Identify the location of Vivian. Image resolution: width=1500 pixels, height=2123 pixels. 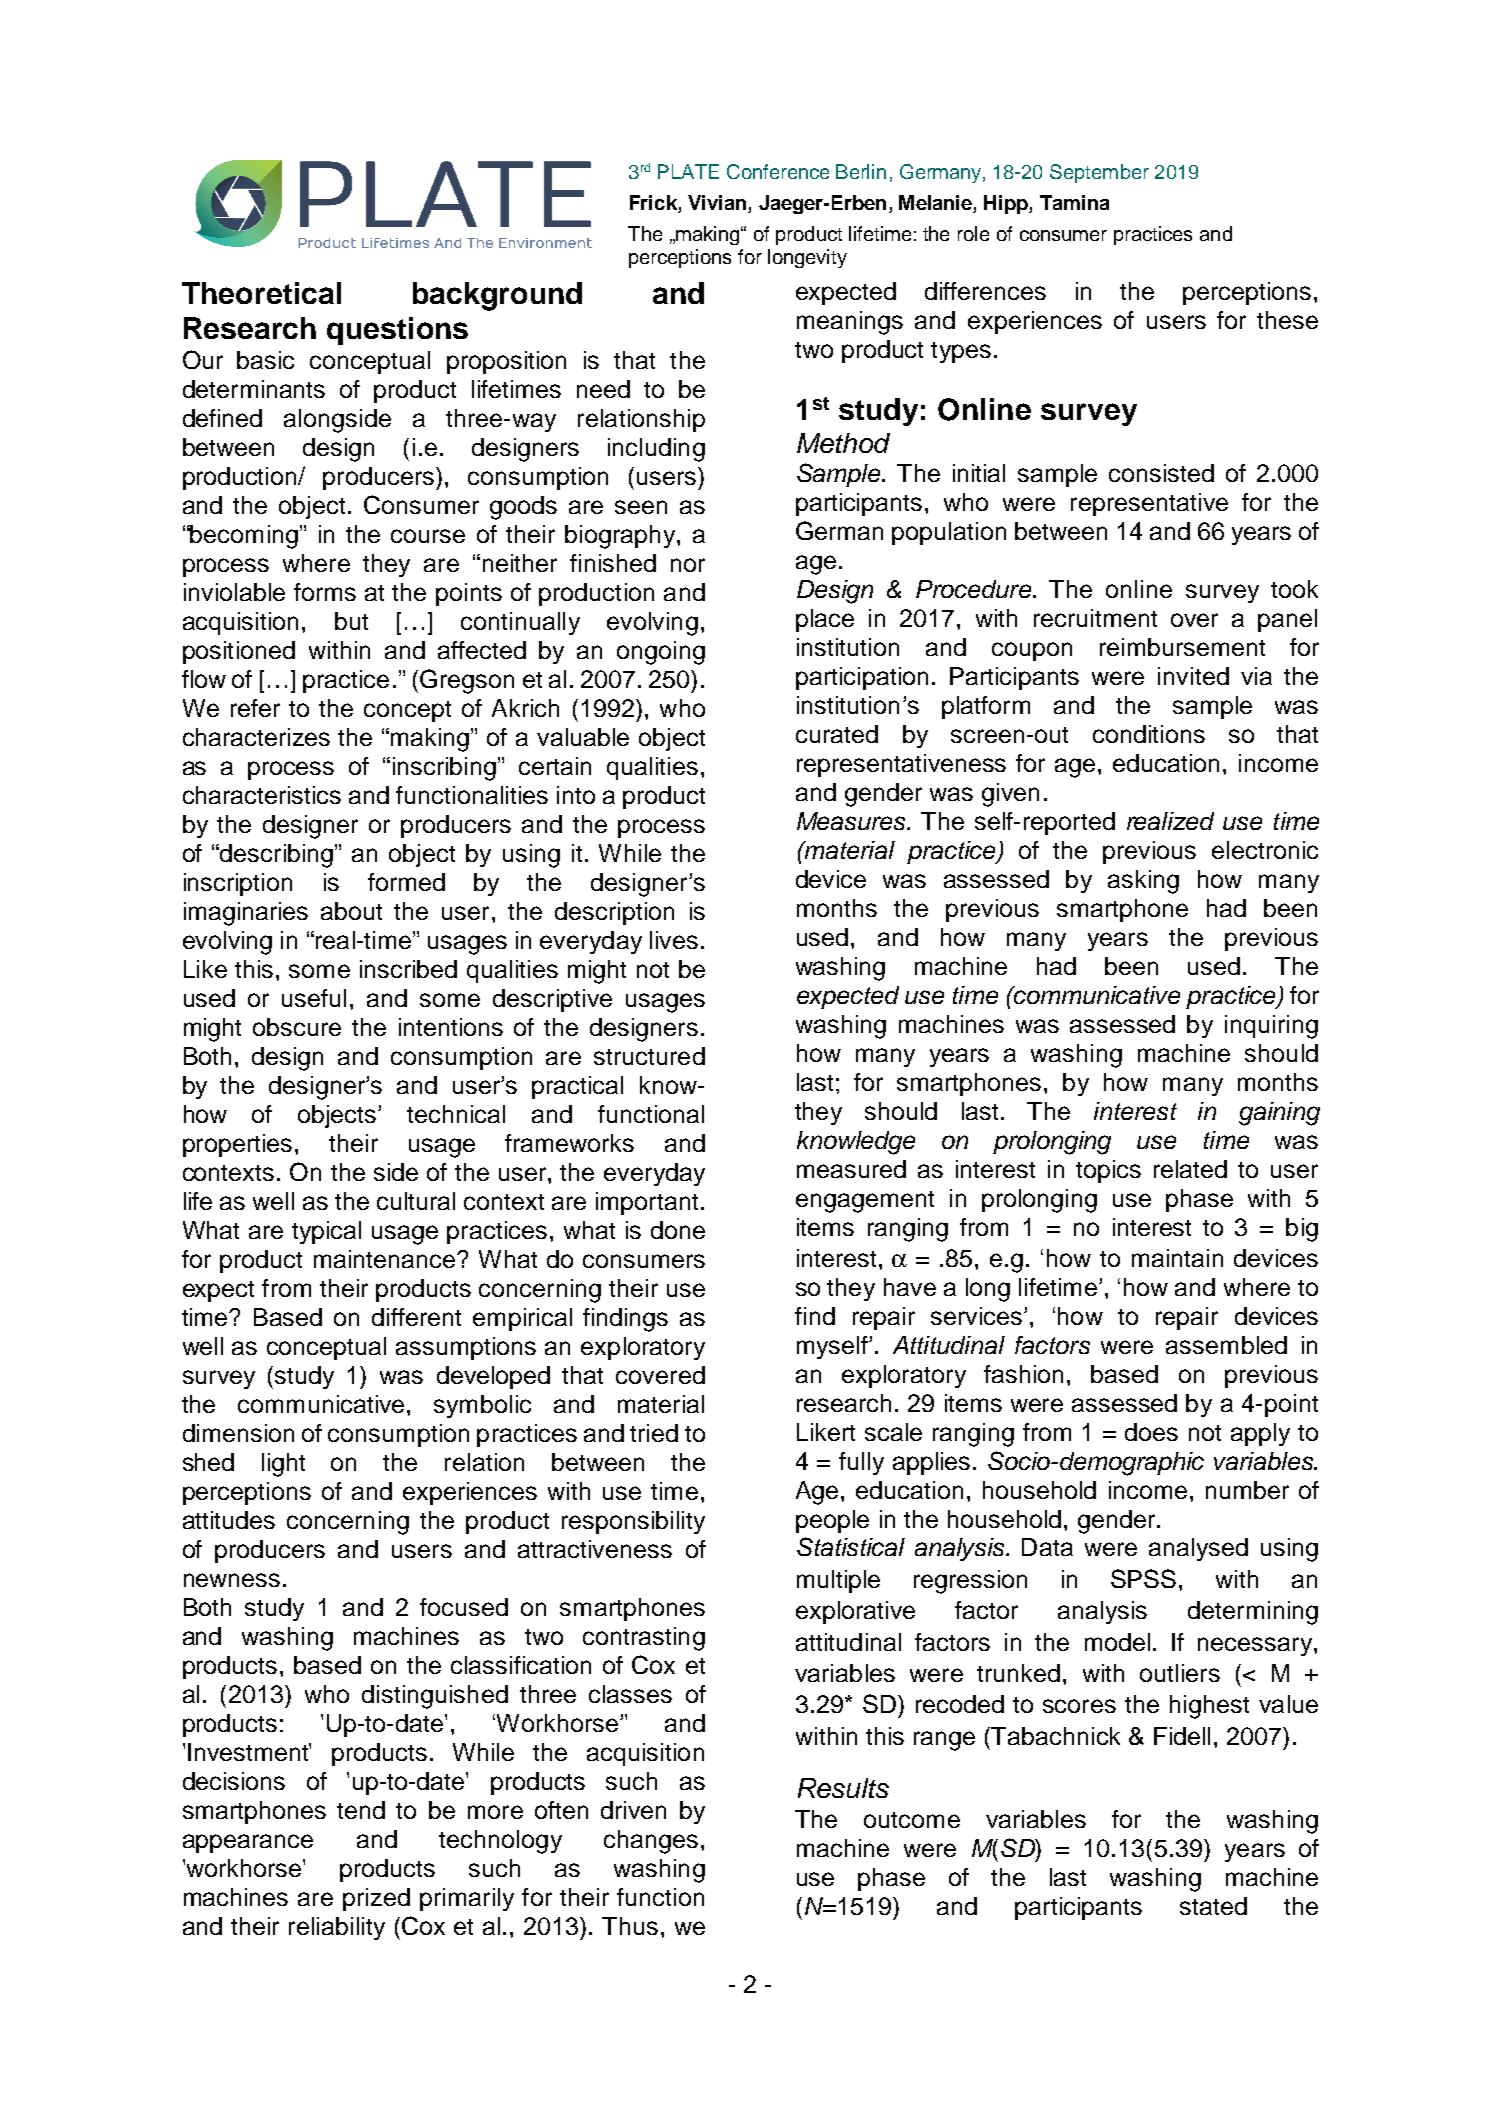
(717, 202).
